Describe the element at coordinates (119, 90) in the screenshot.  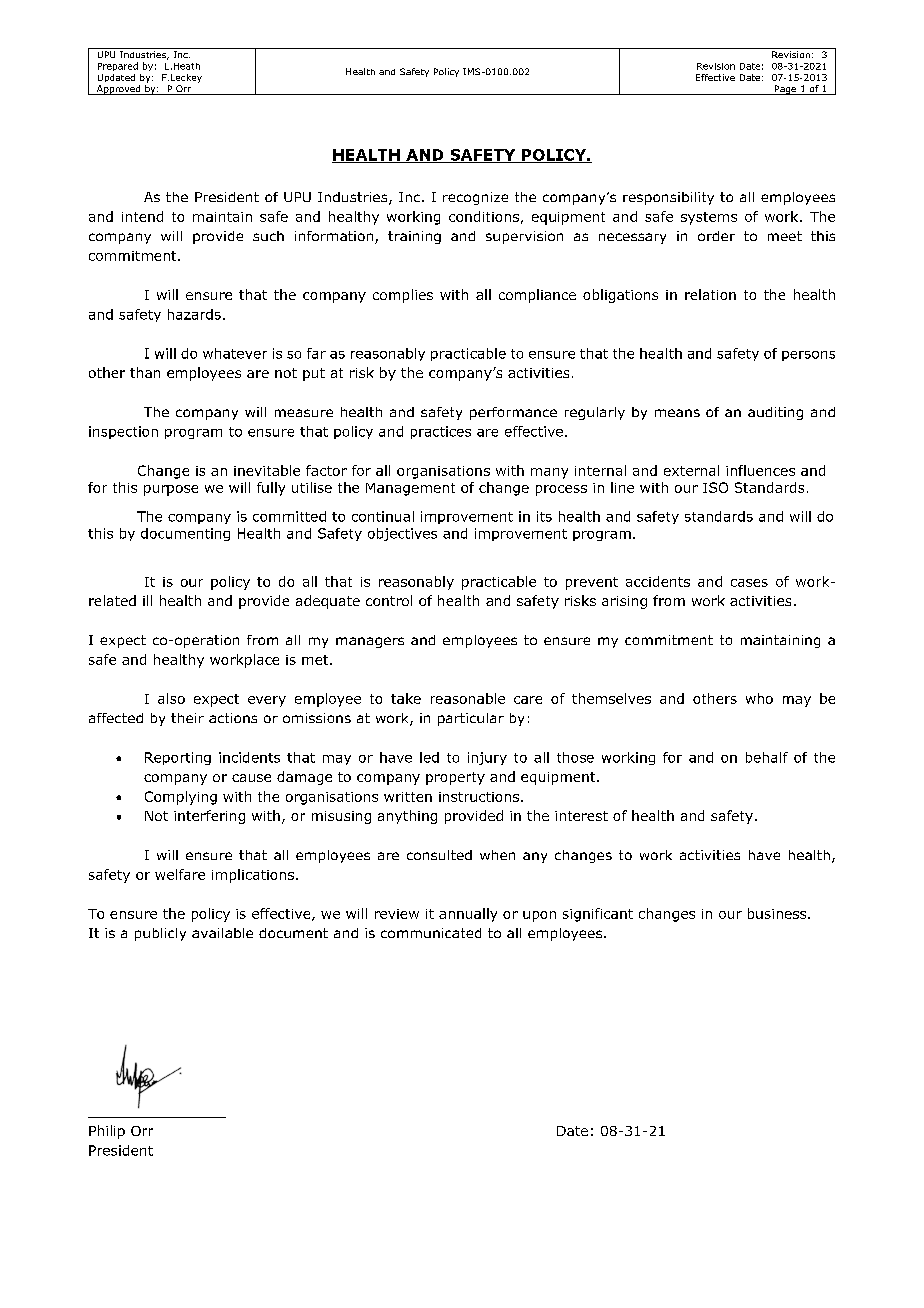
I see `Approved` at that location.
